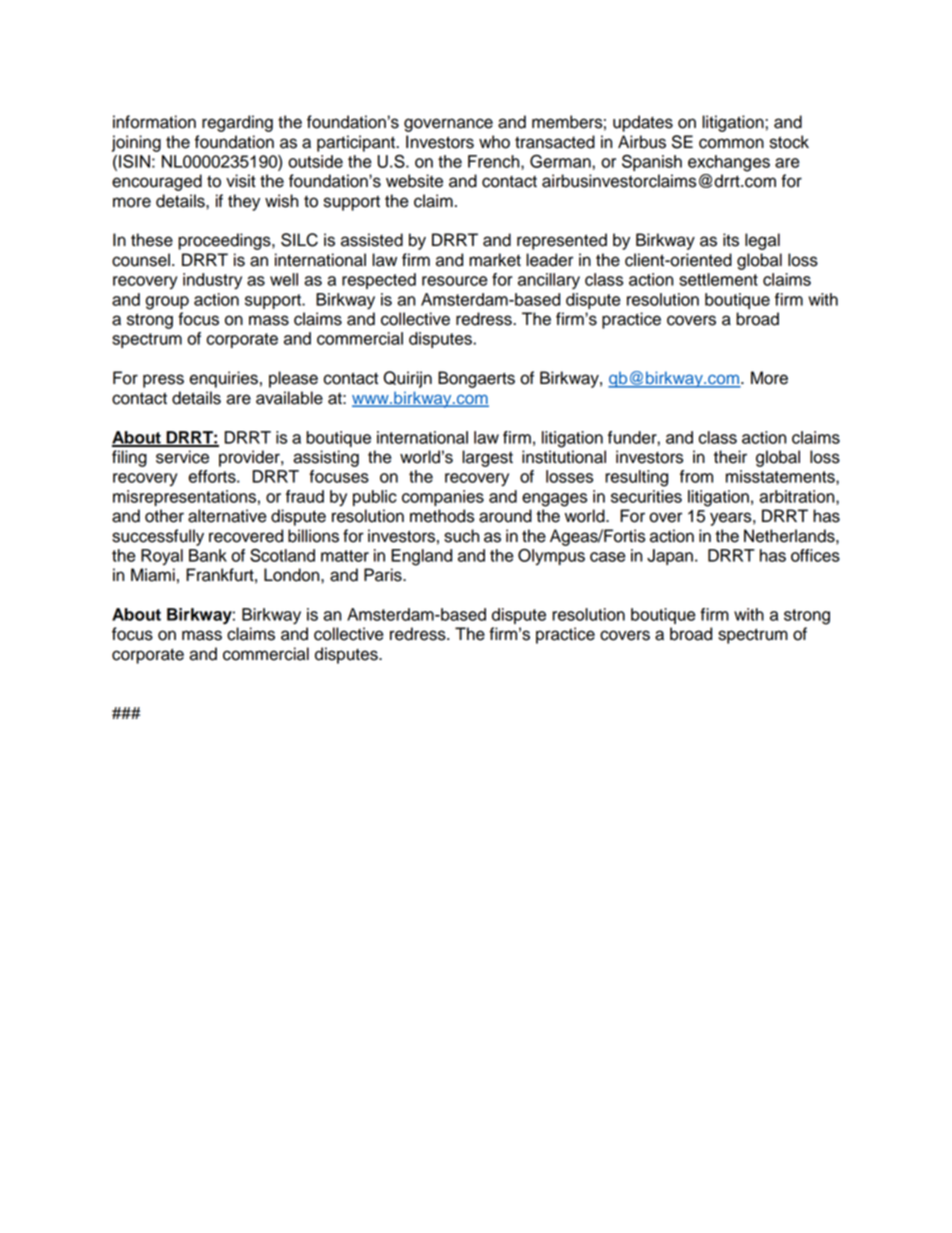 The height and width of the page is (1233, 952). What do you see at coordinates (293, 379) in the page?
I see `please` at bounding box center [293, 379].
